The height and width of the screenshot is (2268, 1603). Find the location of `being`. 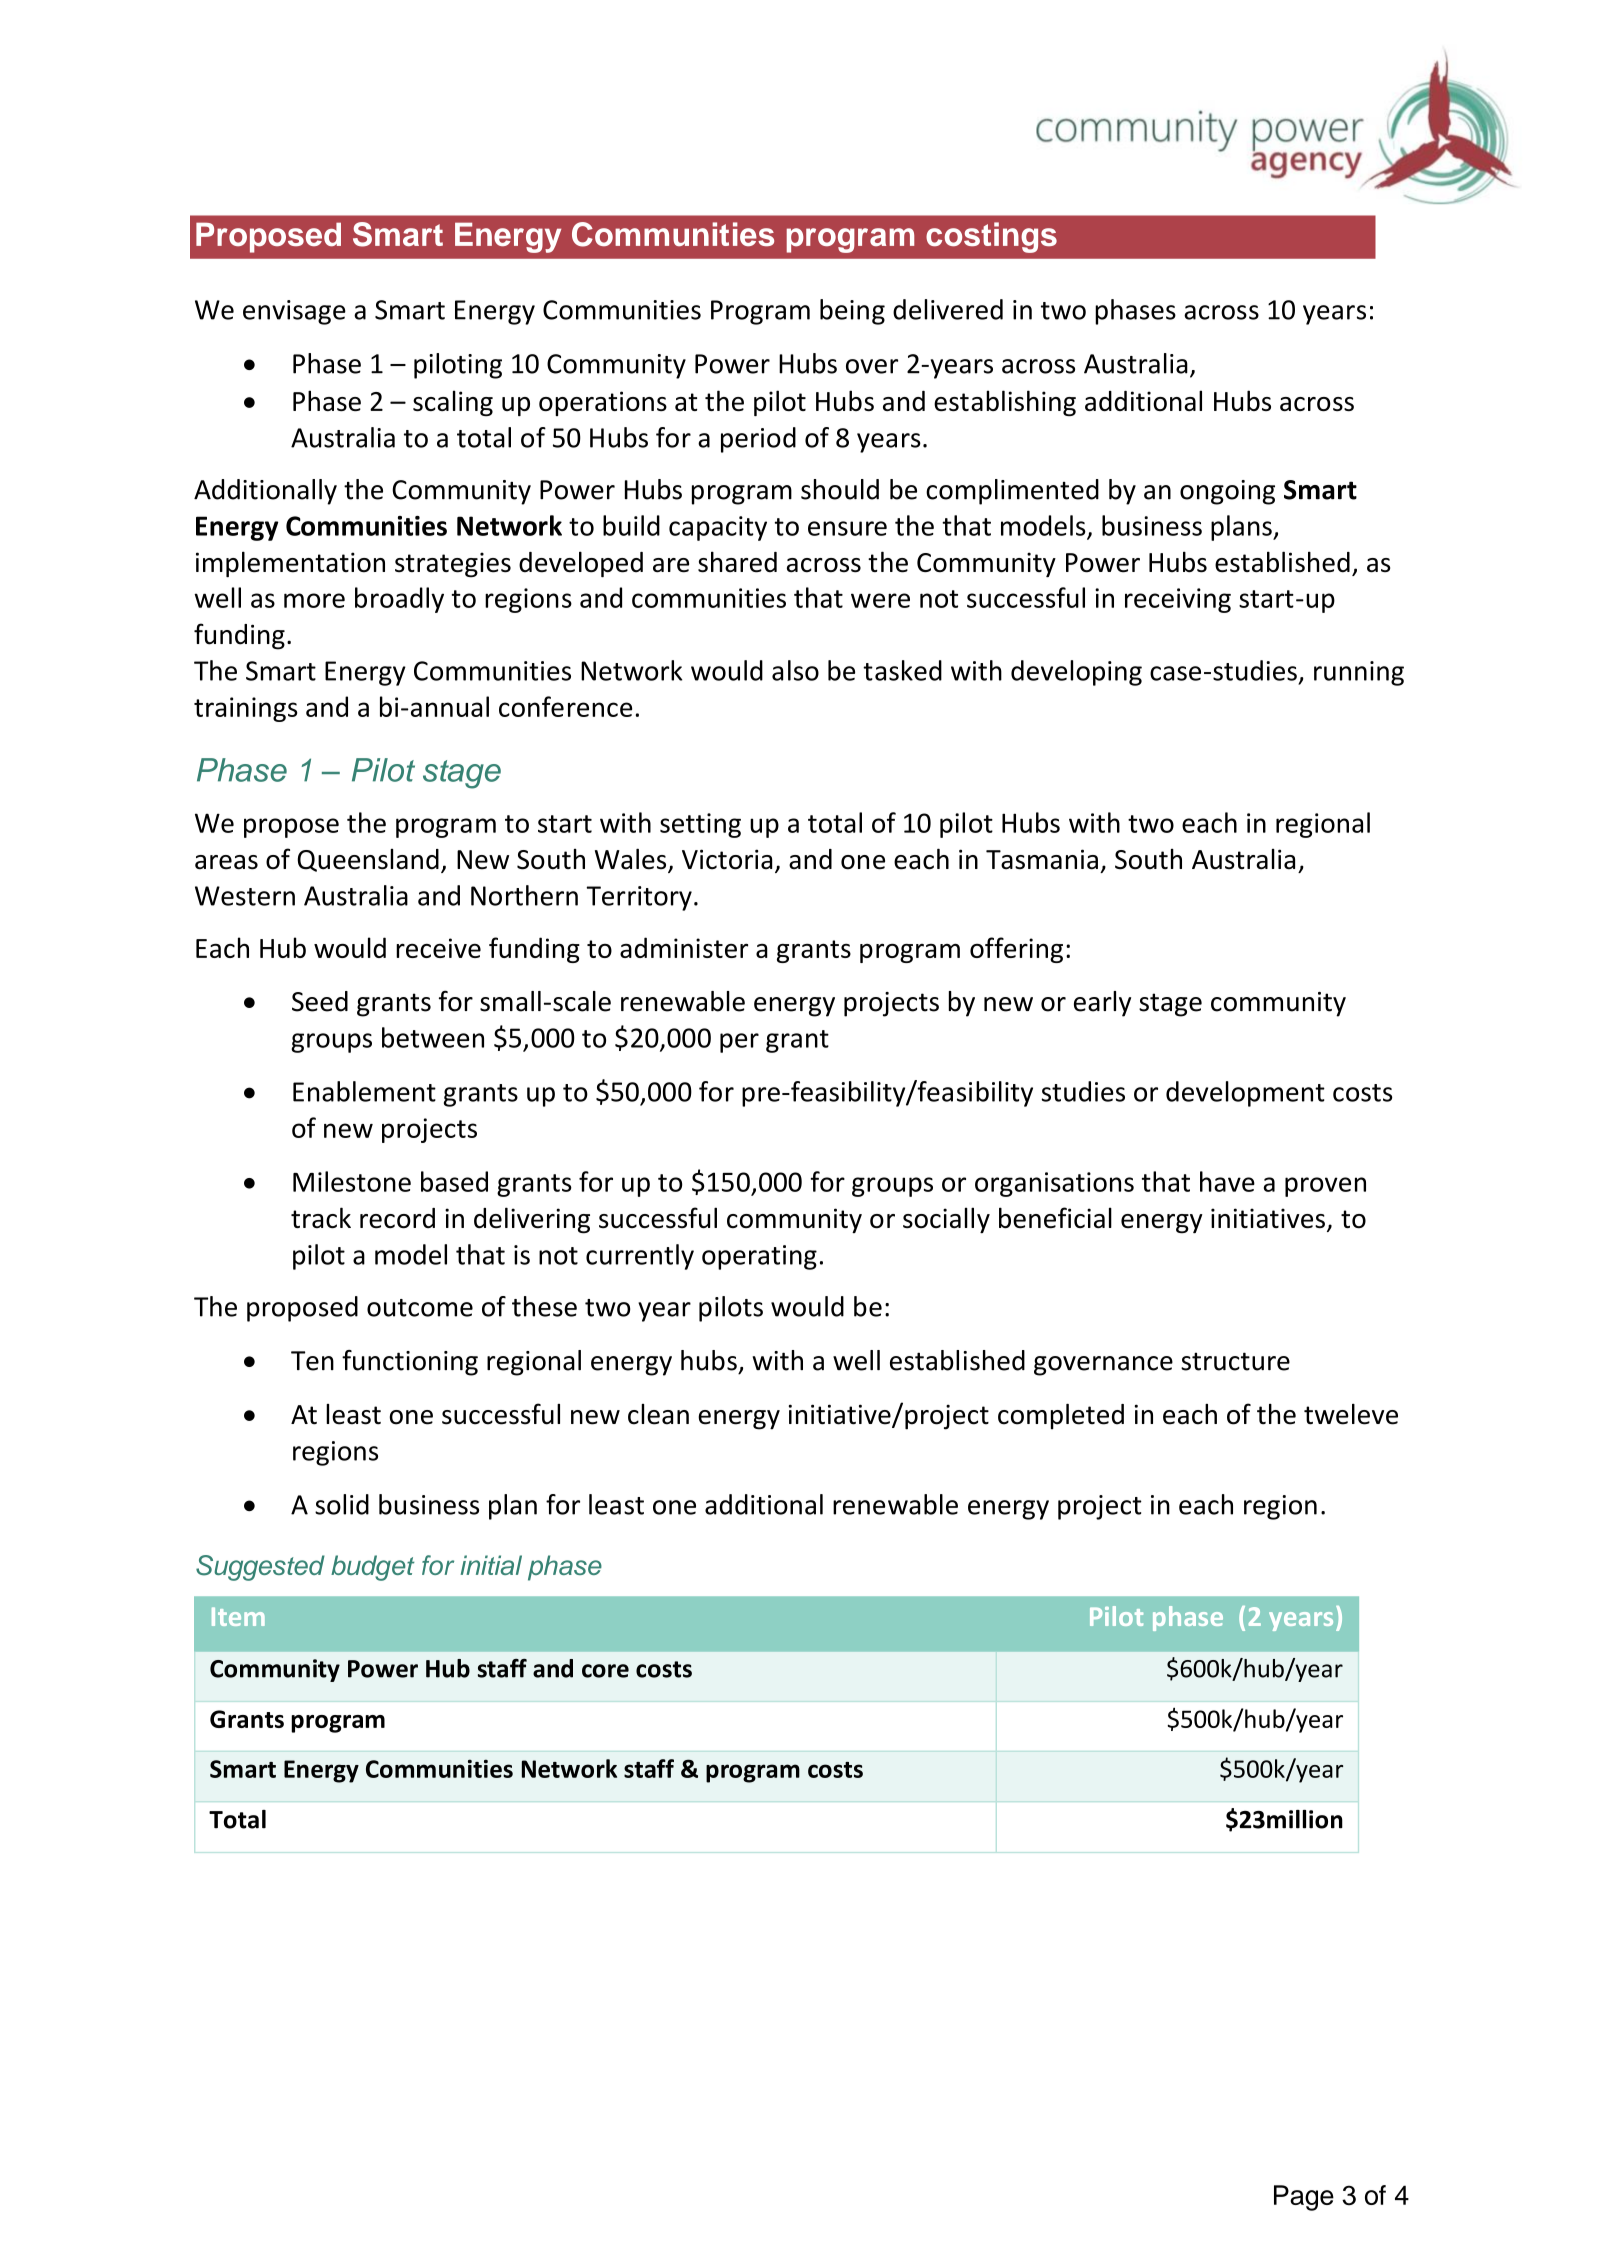

being is located at coordinates (852, 312).
